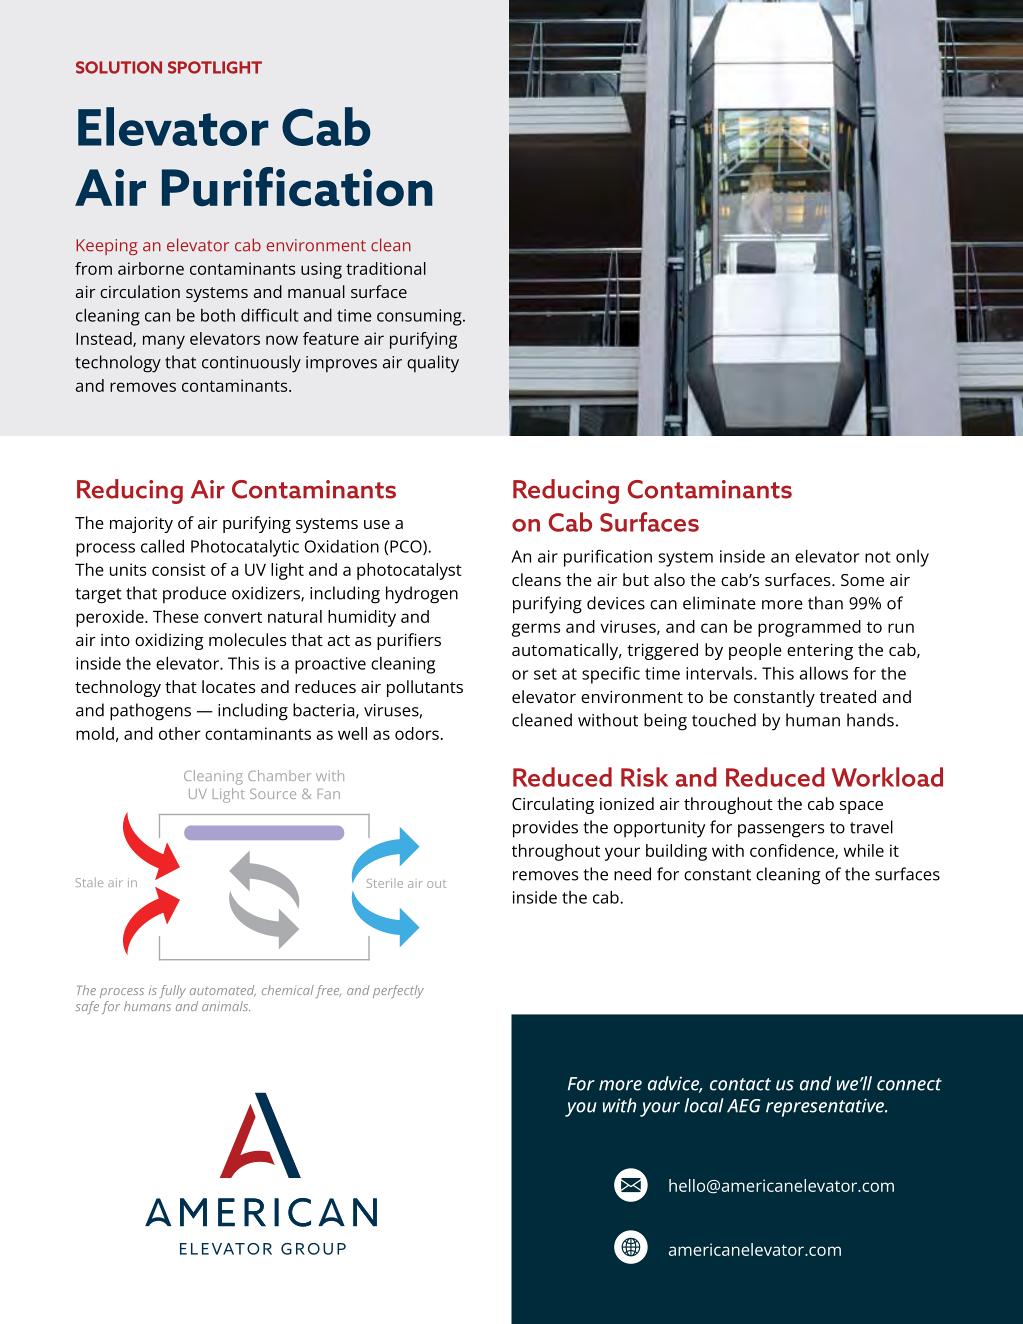 Image resolution: width=1023 pixels, height=1324 pixels. I want to click on consuming, so click(420, 317).
